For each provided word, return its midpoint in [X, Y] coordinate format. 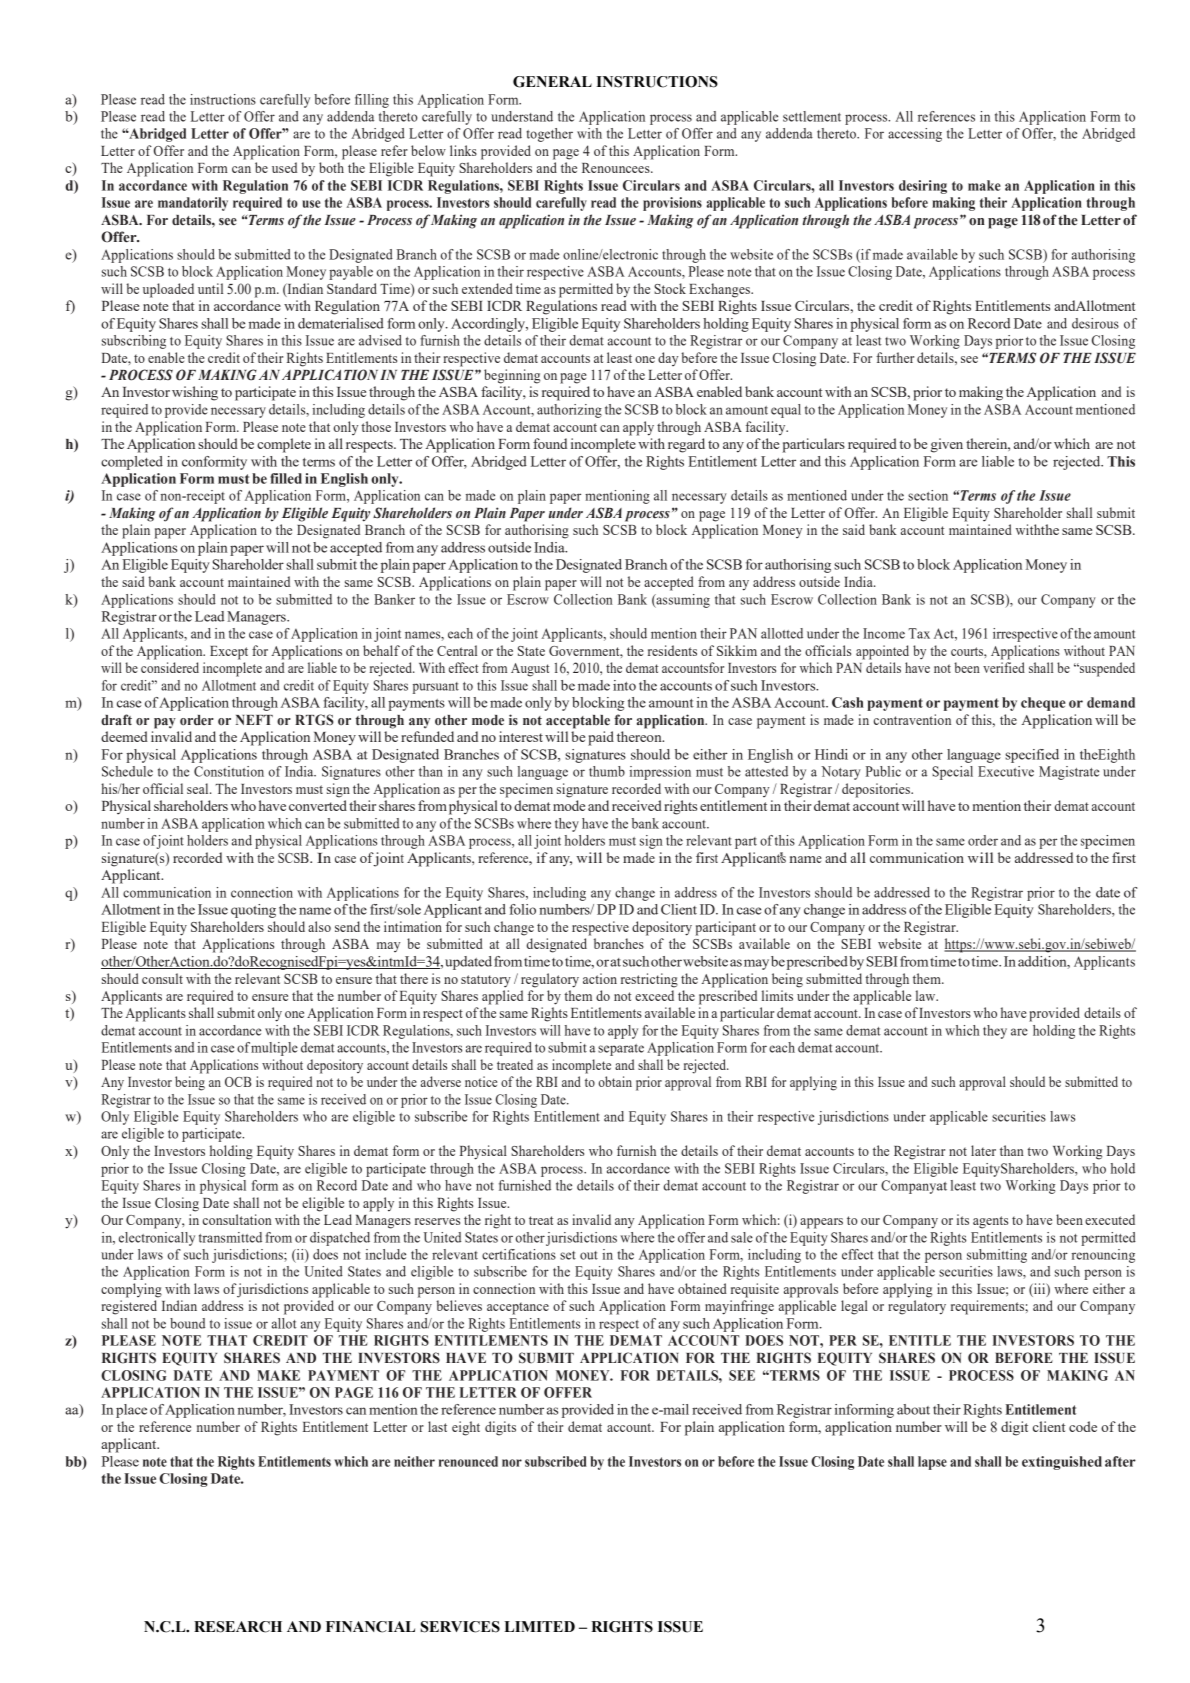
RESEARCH [238, 1627]
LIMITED [539, 1626]
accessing [915, 135]
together [549, 135]
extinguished [1062, 1463]
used [284, 167]
